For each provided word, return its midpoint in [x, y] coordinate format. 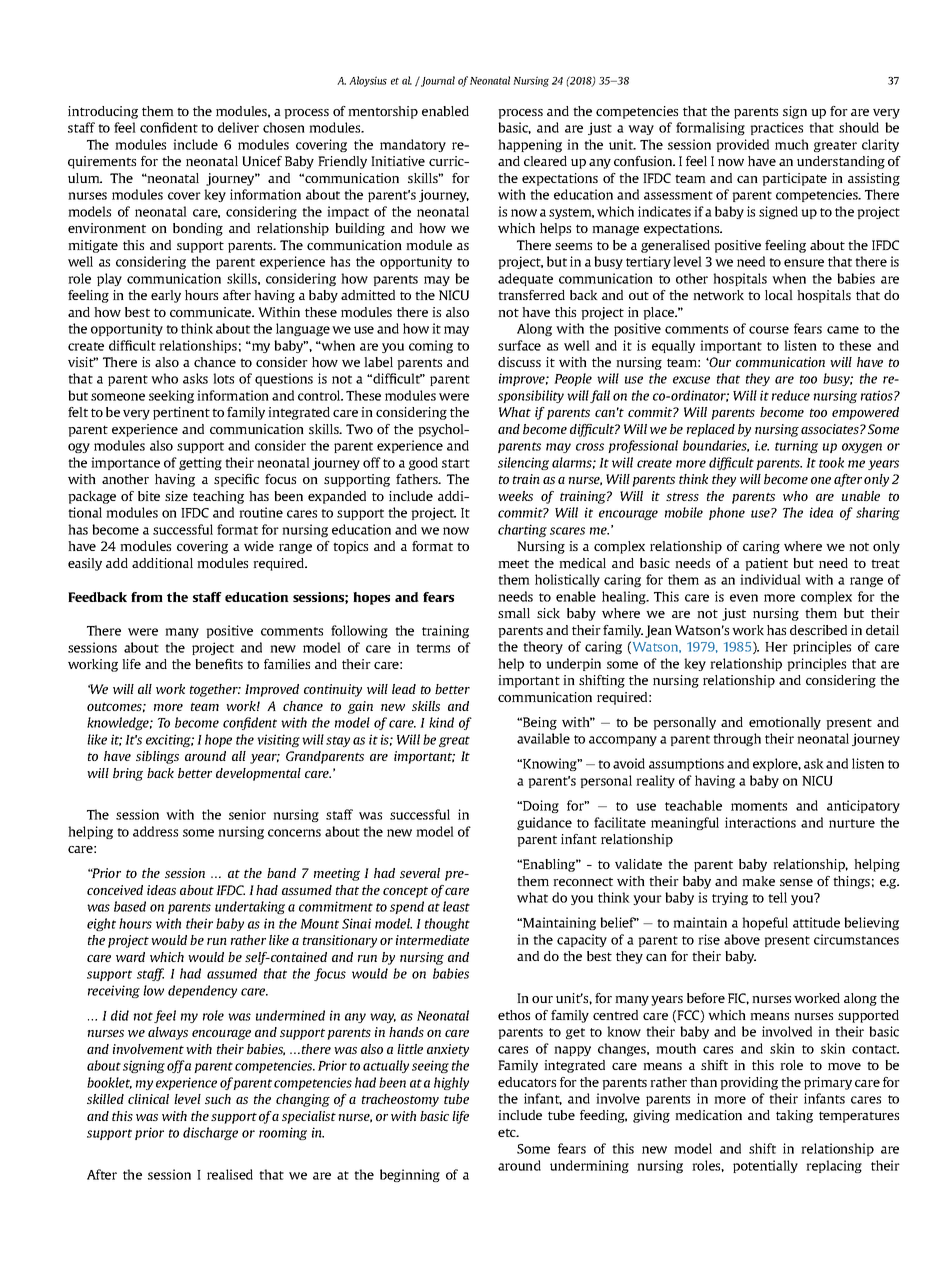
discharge [210, 1133]
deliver [238, 127]
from [147, 597]
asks [195, 378]
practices [776, 128]
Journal [437, 81]
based [130, 906]
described [818, 630]
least [456, 906]
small [514, 613]
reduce [791, 395]
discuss [519, 362]
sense [796, 882]
